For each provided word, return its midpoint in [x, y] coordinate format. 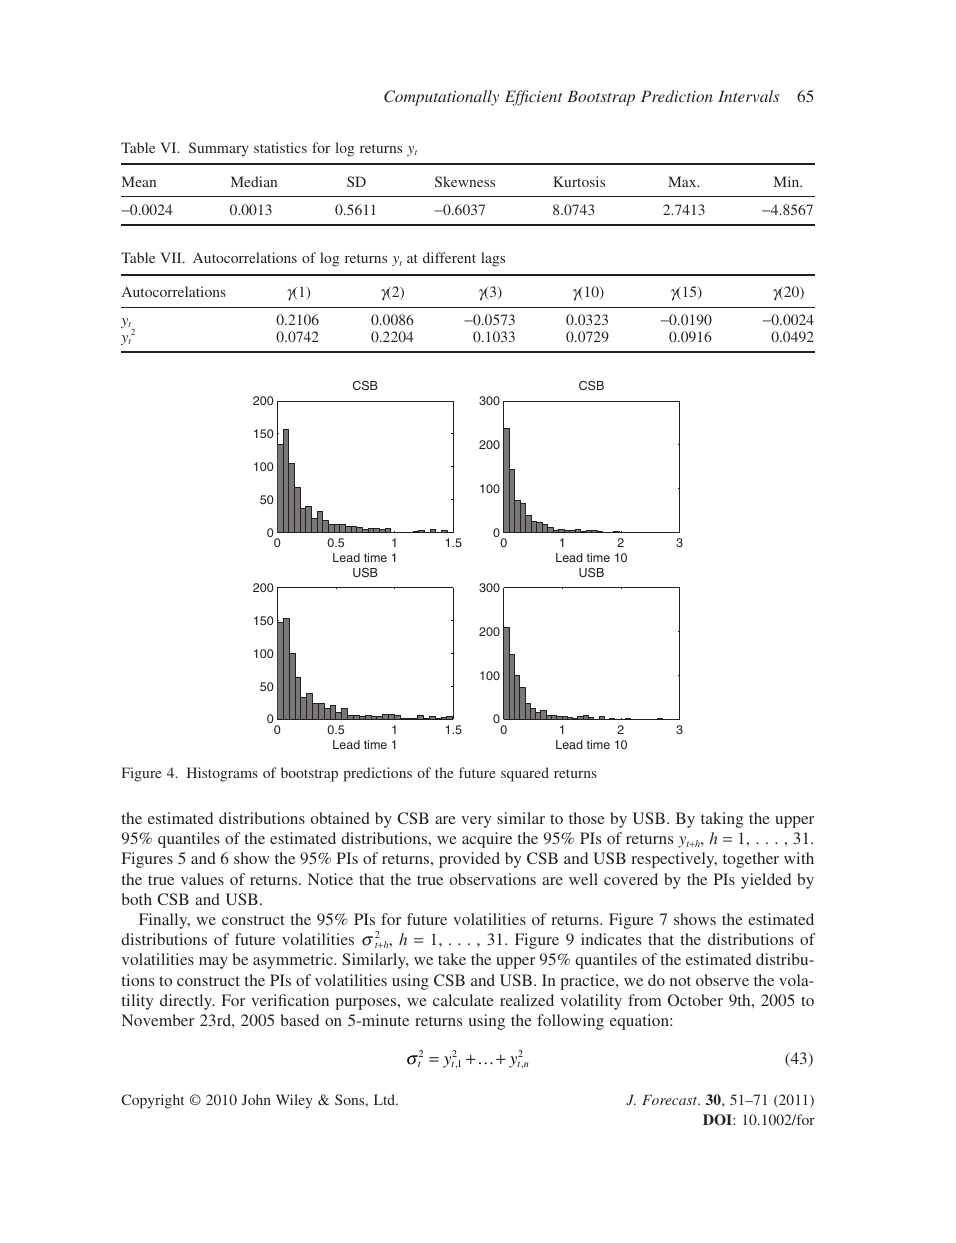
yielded [766, 881]
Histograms [222, 774]
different [449, 257]
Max [683, 181]
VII [172, 257]
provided [469, 860]
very [476, 822]
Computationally [441, 98]
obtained [340, 818]
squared [525, 774]
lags [493, 259]
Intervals [748, 96]
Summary [219, 149]
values [202, 879]
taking [722, 820]
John [256, 1099]
